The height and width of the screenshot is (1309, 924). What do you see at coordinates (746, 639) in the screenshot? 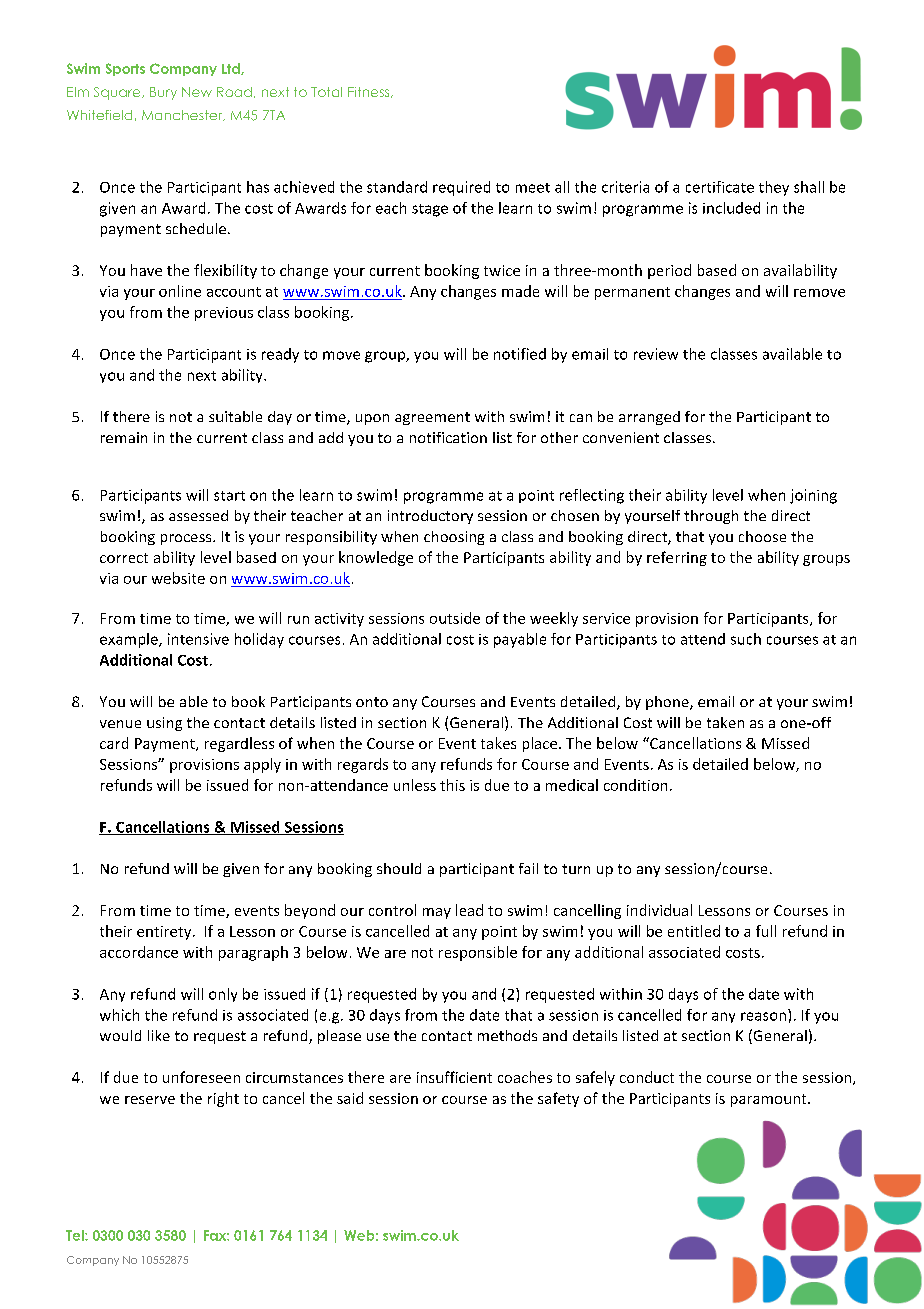
I see `such` at bounding box center [746, 639].
